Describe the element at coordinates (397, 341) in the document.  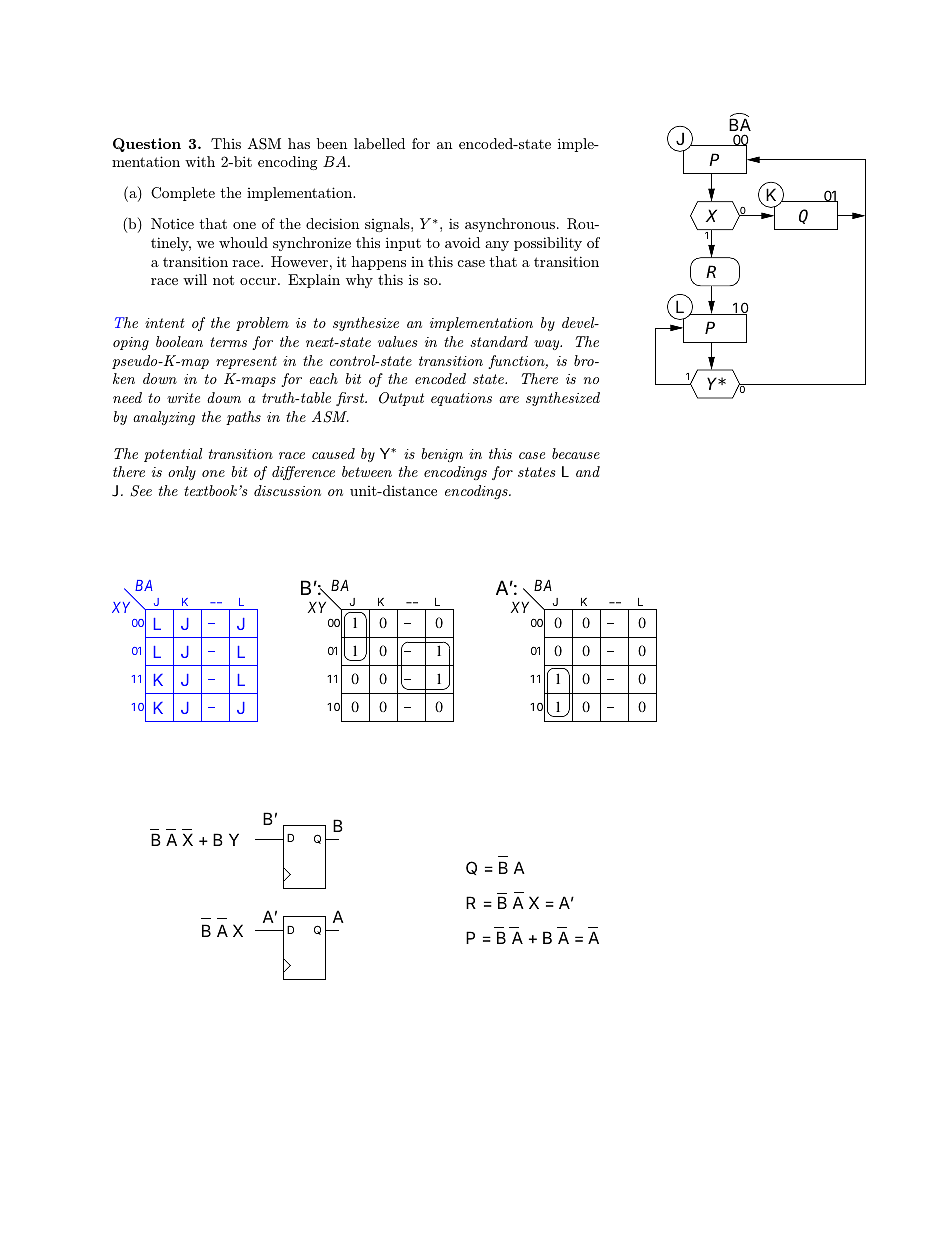
I see `values` at that location.
